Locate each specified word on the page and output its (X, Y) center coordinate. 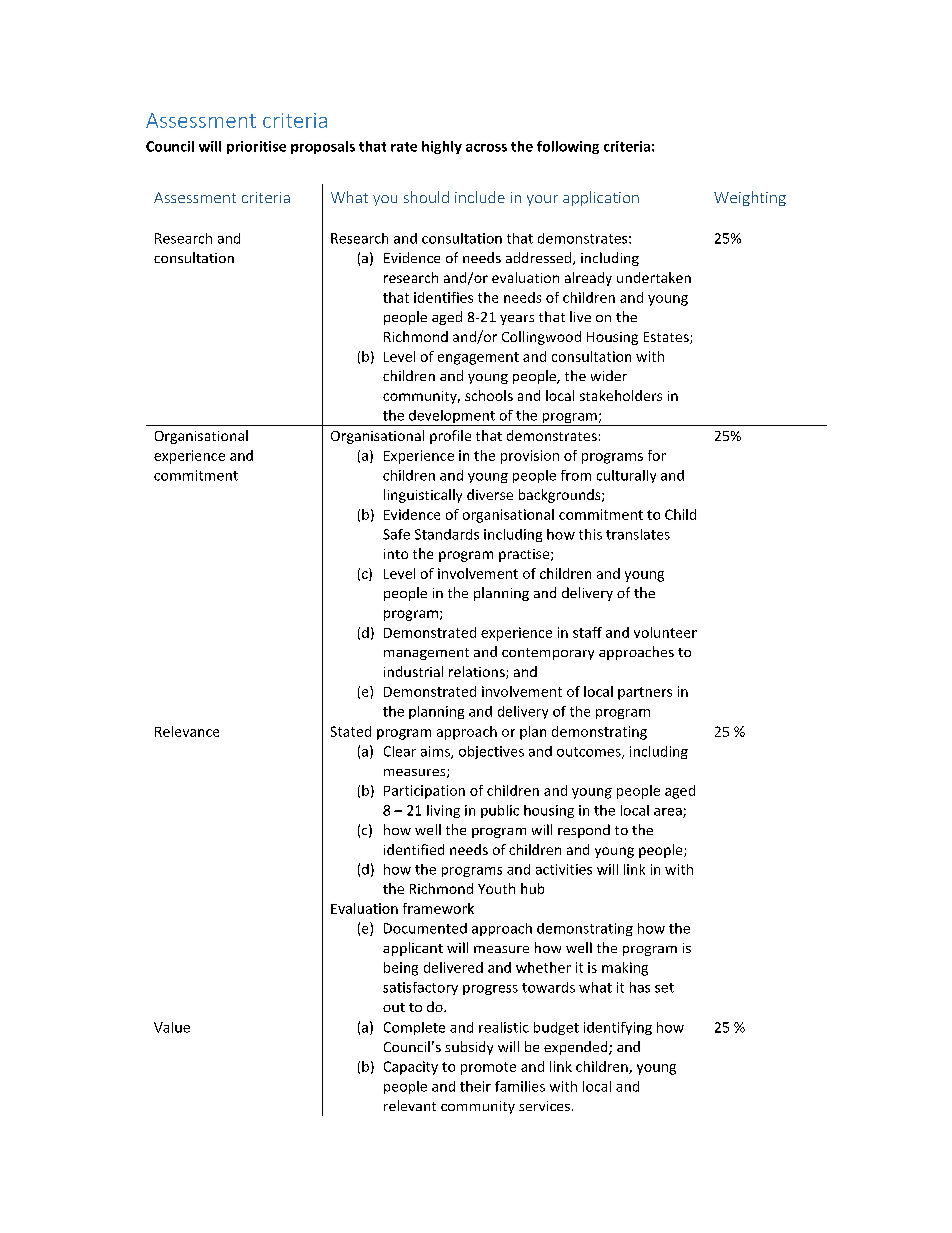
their (475, 1086)
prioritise (256, 147)
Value (172, 1027)
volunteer (665, 632)
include (480, 197)
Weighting (750, 198)
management (426, 654)
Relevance (187, 731)
